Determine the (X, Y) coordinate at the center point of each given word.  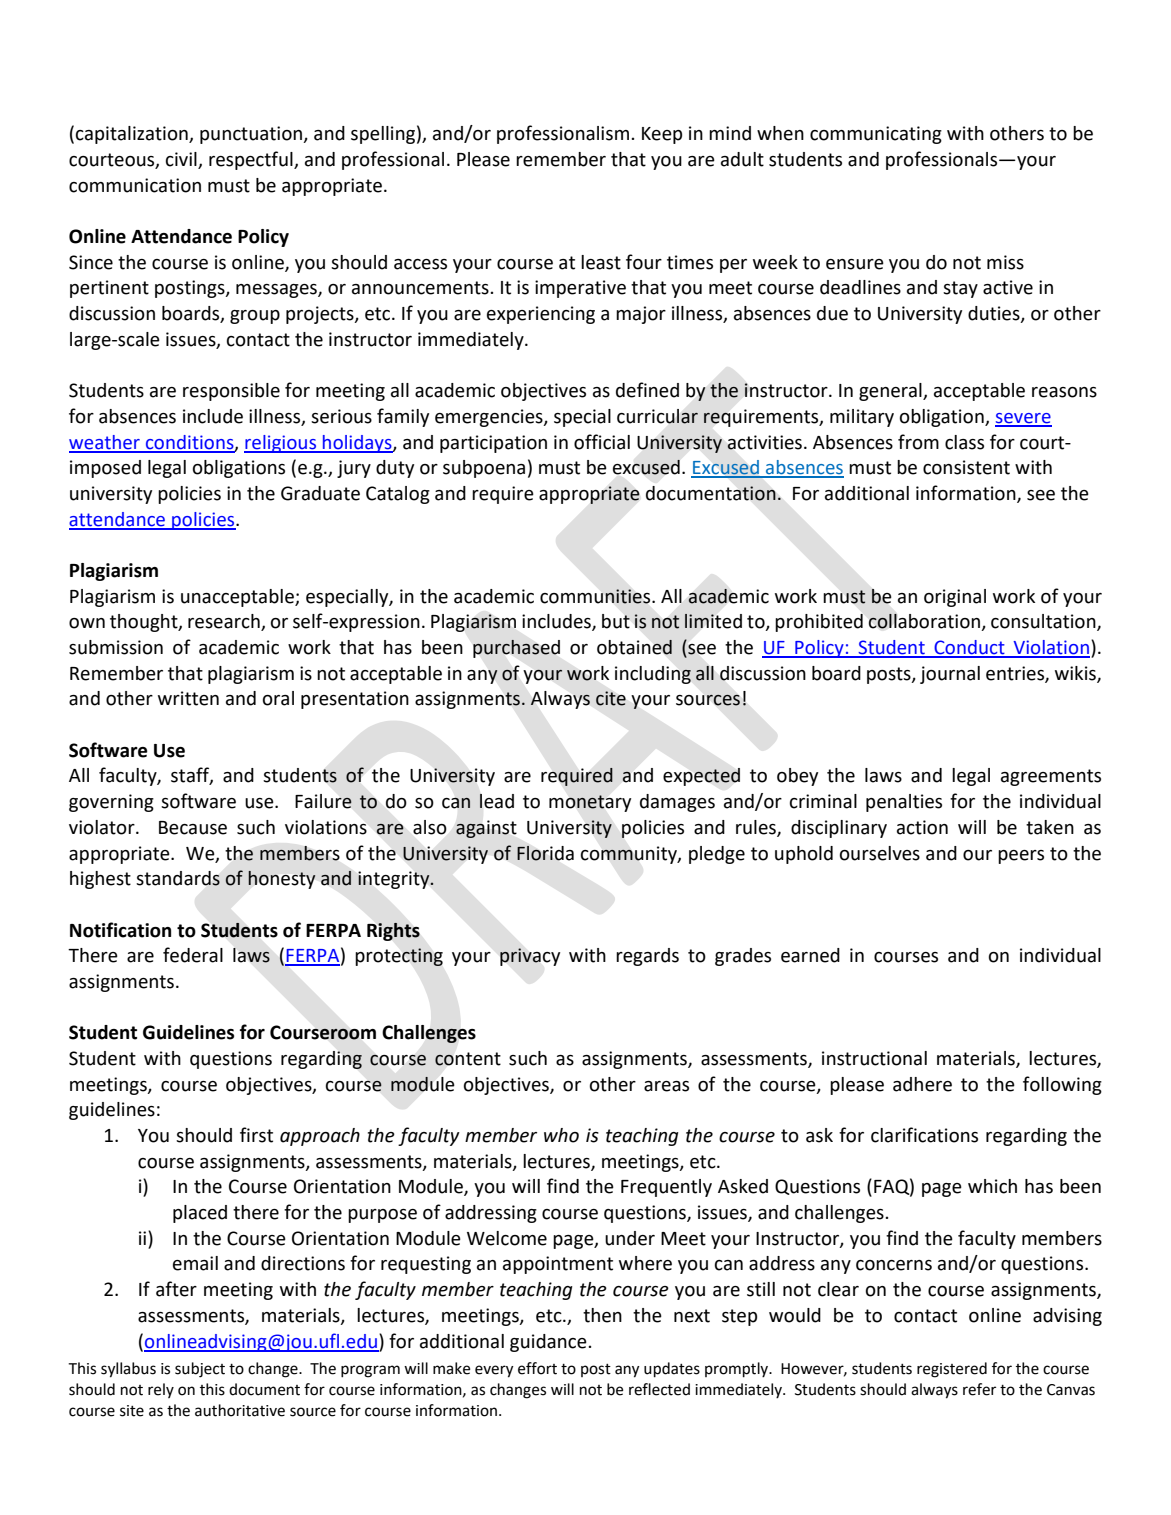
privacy (530, 957)
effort (537, 1368)
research (225, 622)
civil (182, 160)
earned (810, 955)
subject (200, 1370)
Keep (662, 135)
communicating (876, 135)
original (955, 598)
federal (193, 955)
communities (596, 596)
